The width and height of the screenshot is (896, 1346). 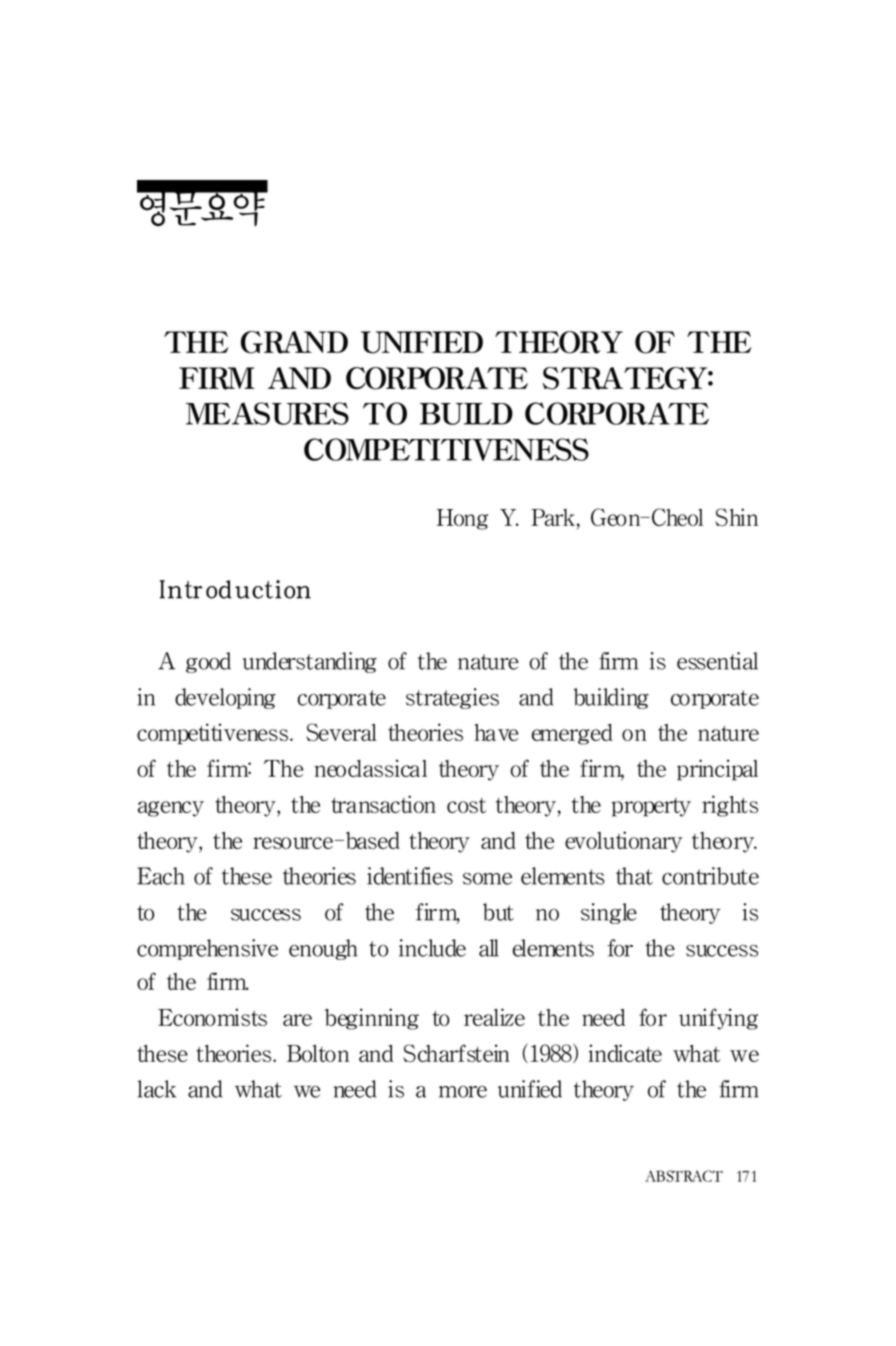 What do you see at coordinates (736, 517) in the screenshot?
I see `Shin` at bounding box center [736, 517].
